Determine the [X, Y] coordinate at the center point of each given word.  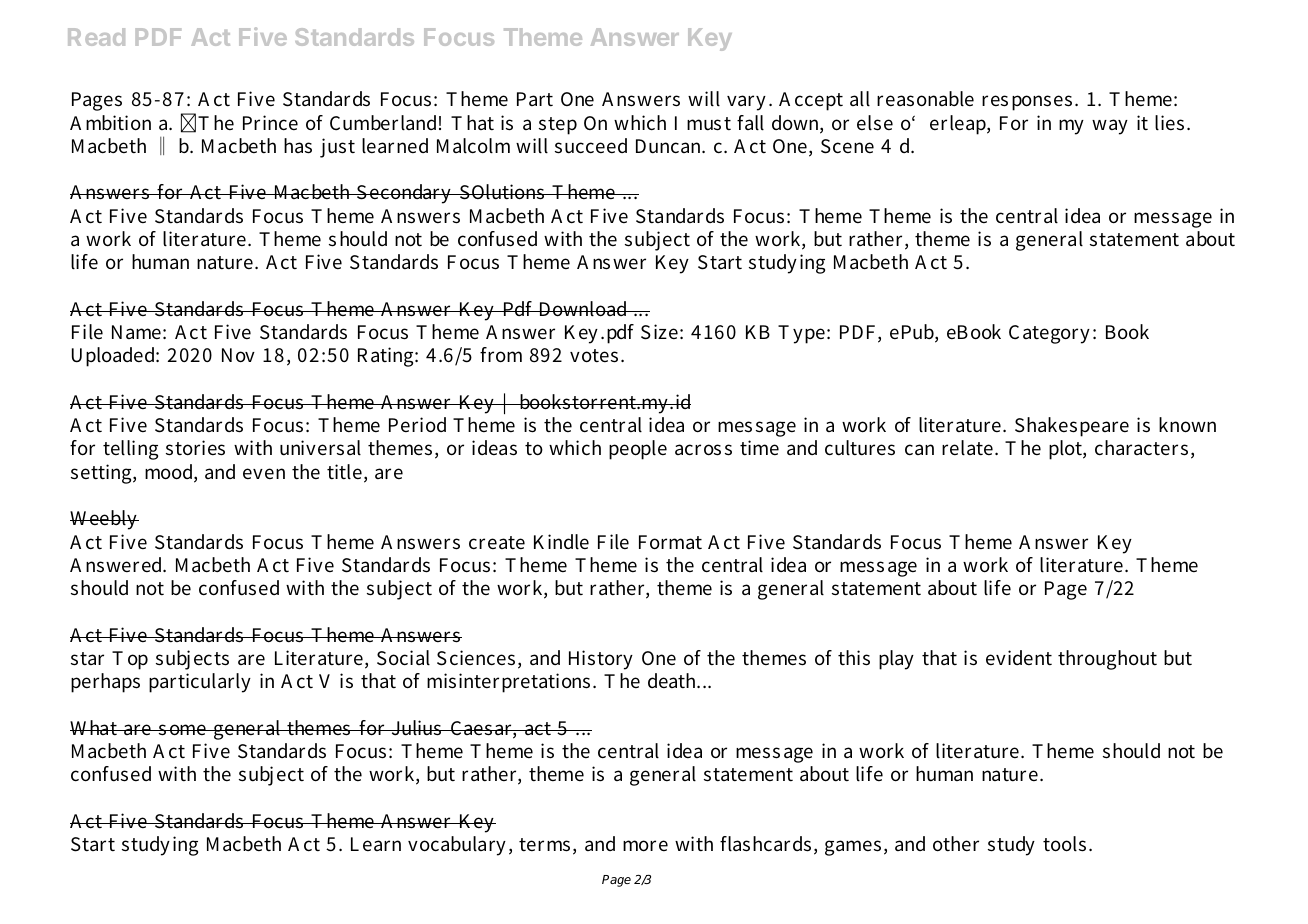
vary [746, 103]
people [638, 450]
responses [1027, 103]
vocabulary [457, 846]
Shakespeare [1072, 427]
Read [96, 37]
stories [195, 448]
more [645, 846]
